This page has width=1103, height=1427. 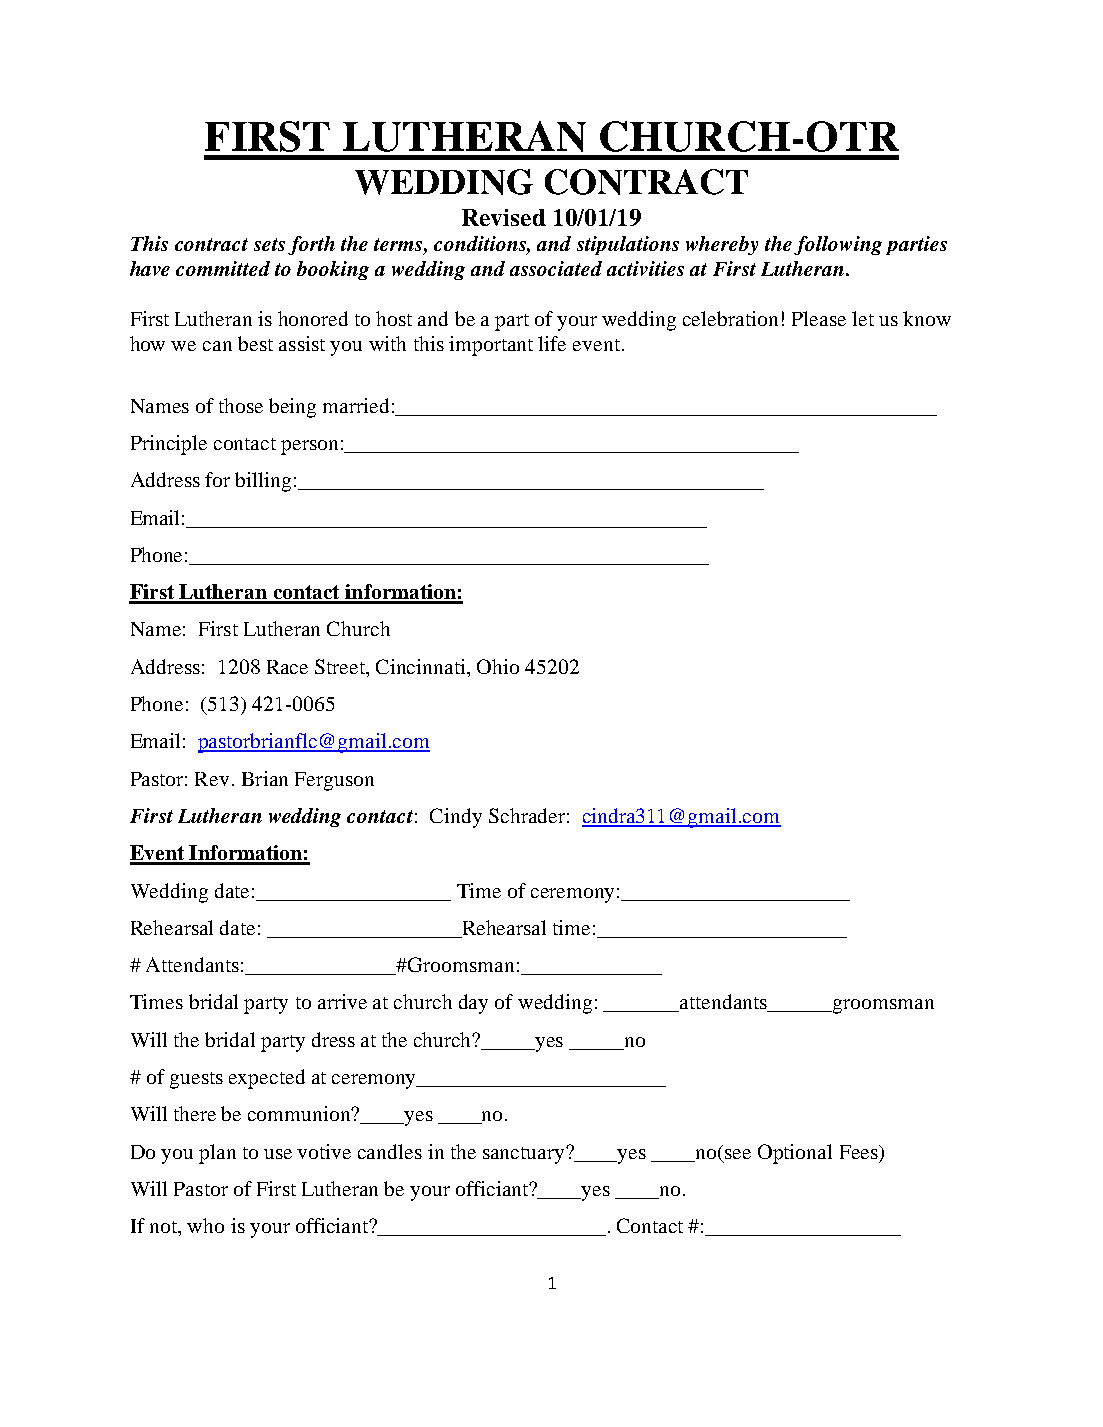 I want to click on Ohio, so click(x=498, y=666).
